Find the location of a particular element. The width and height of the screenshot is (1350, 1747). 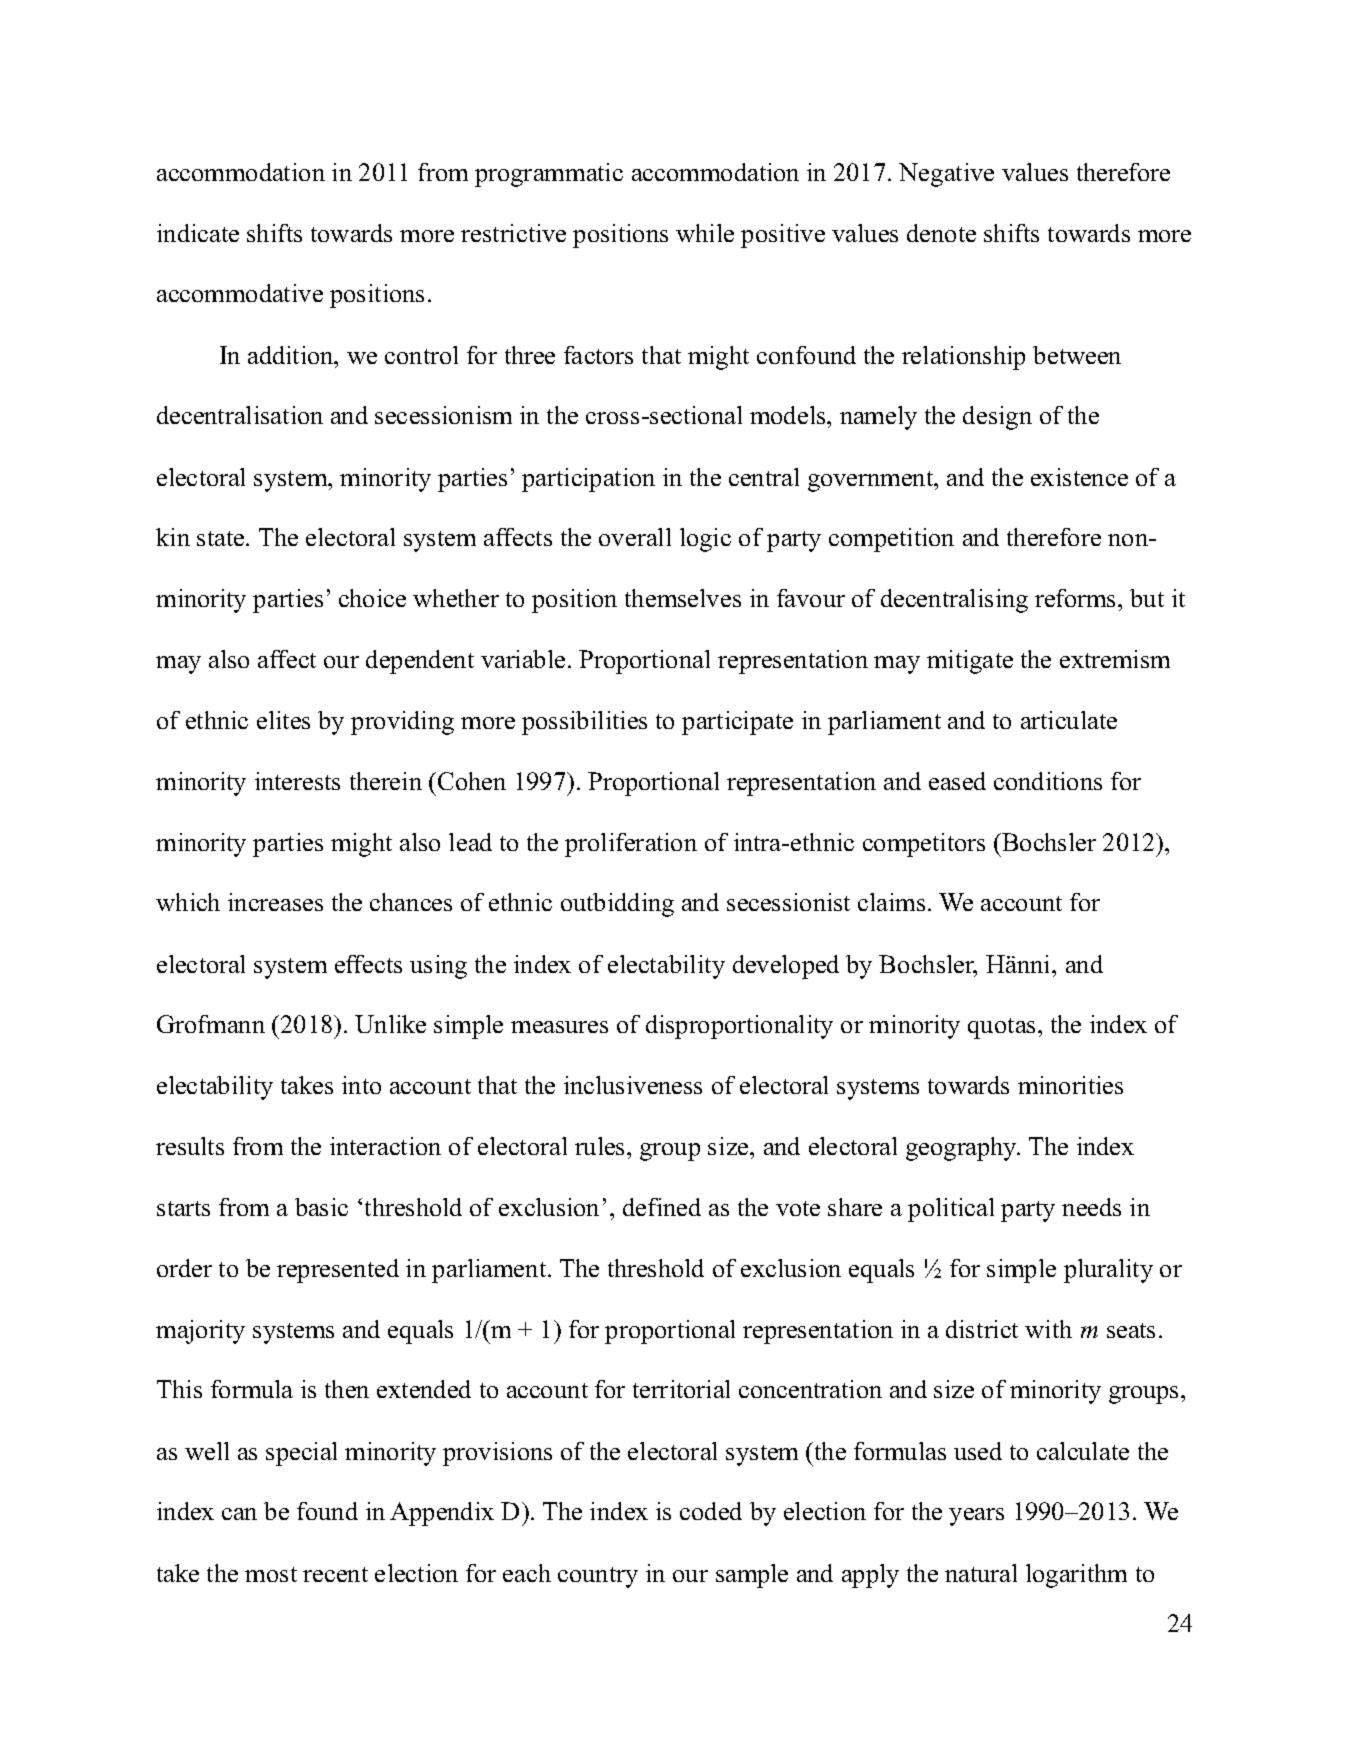

participation is located at coordinates (588, 480).
